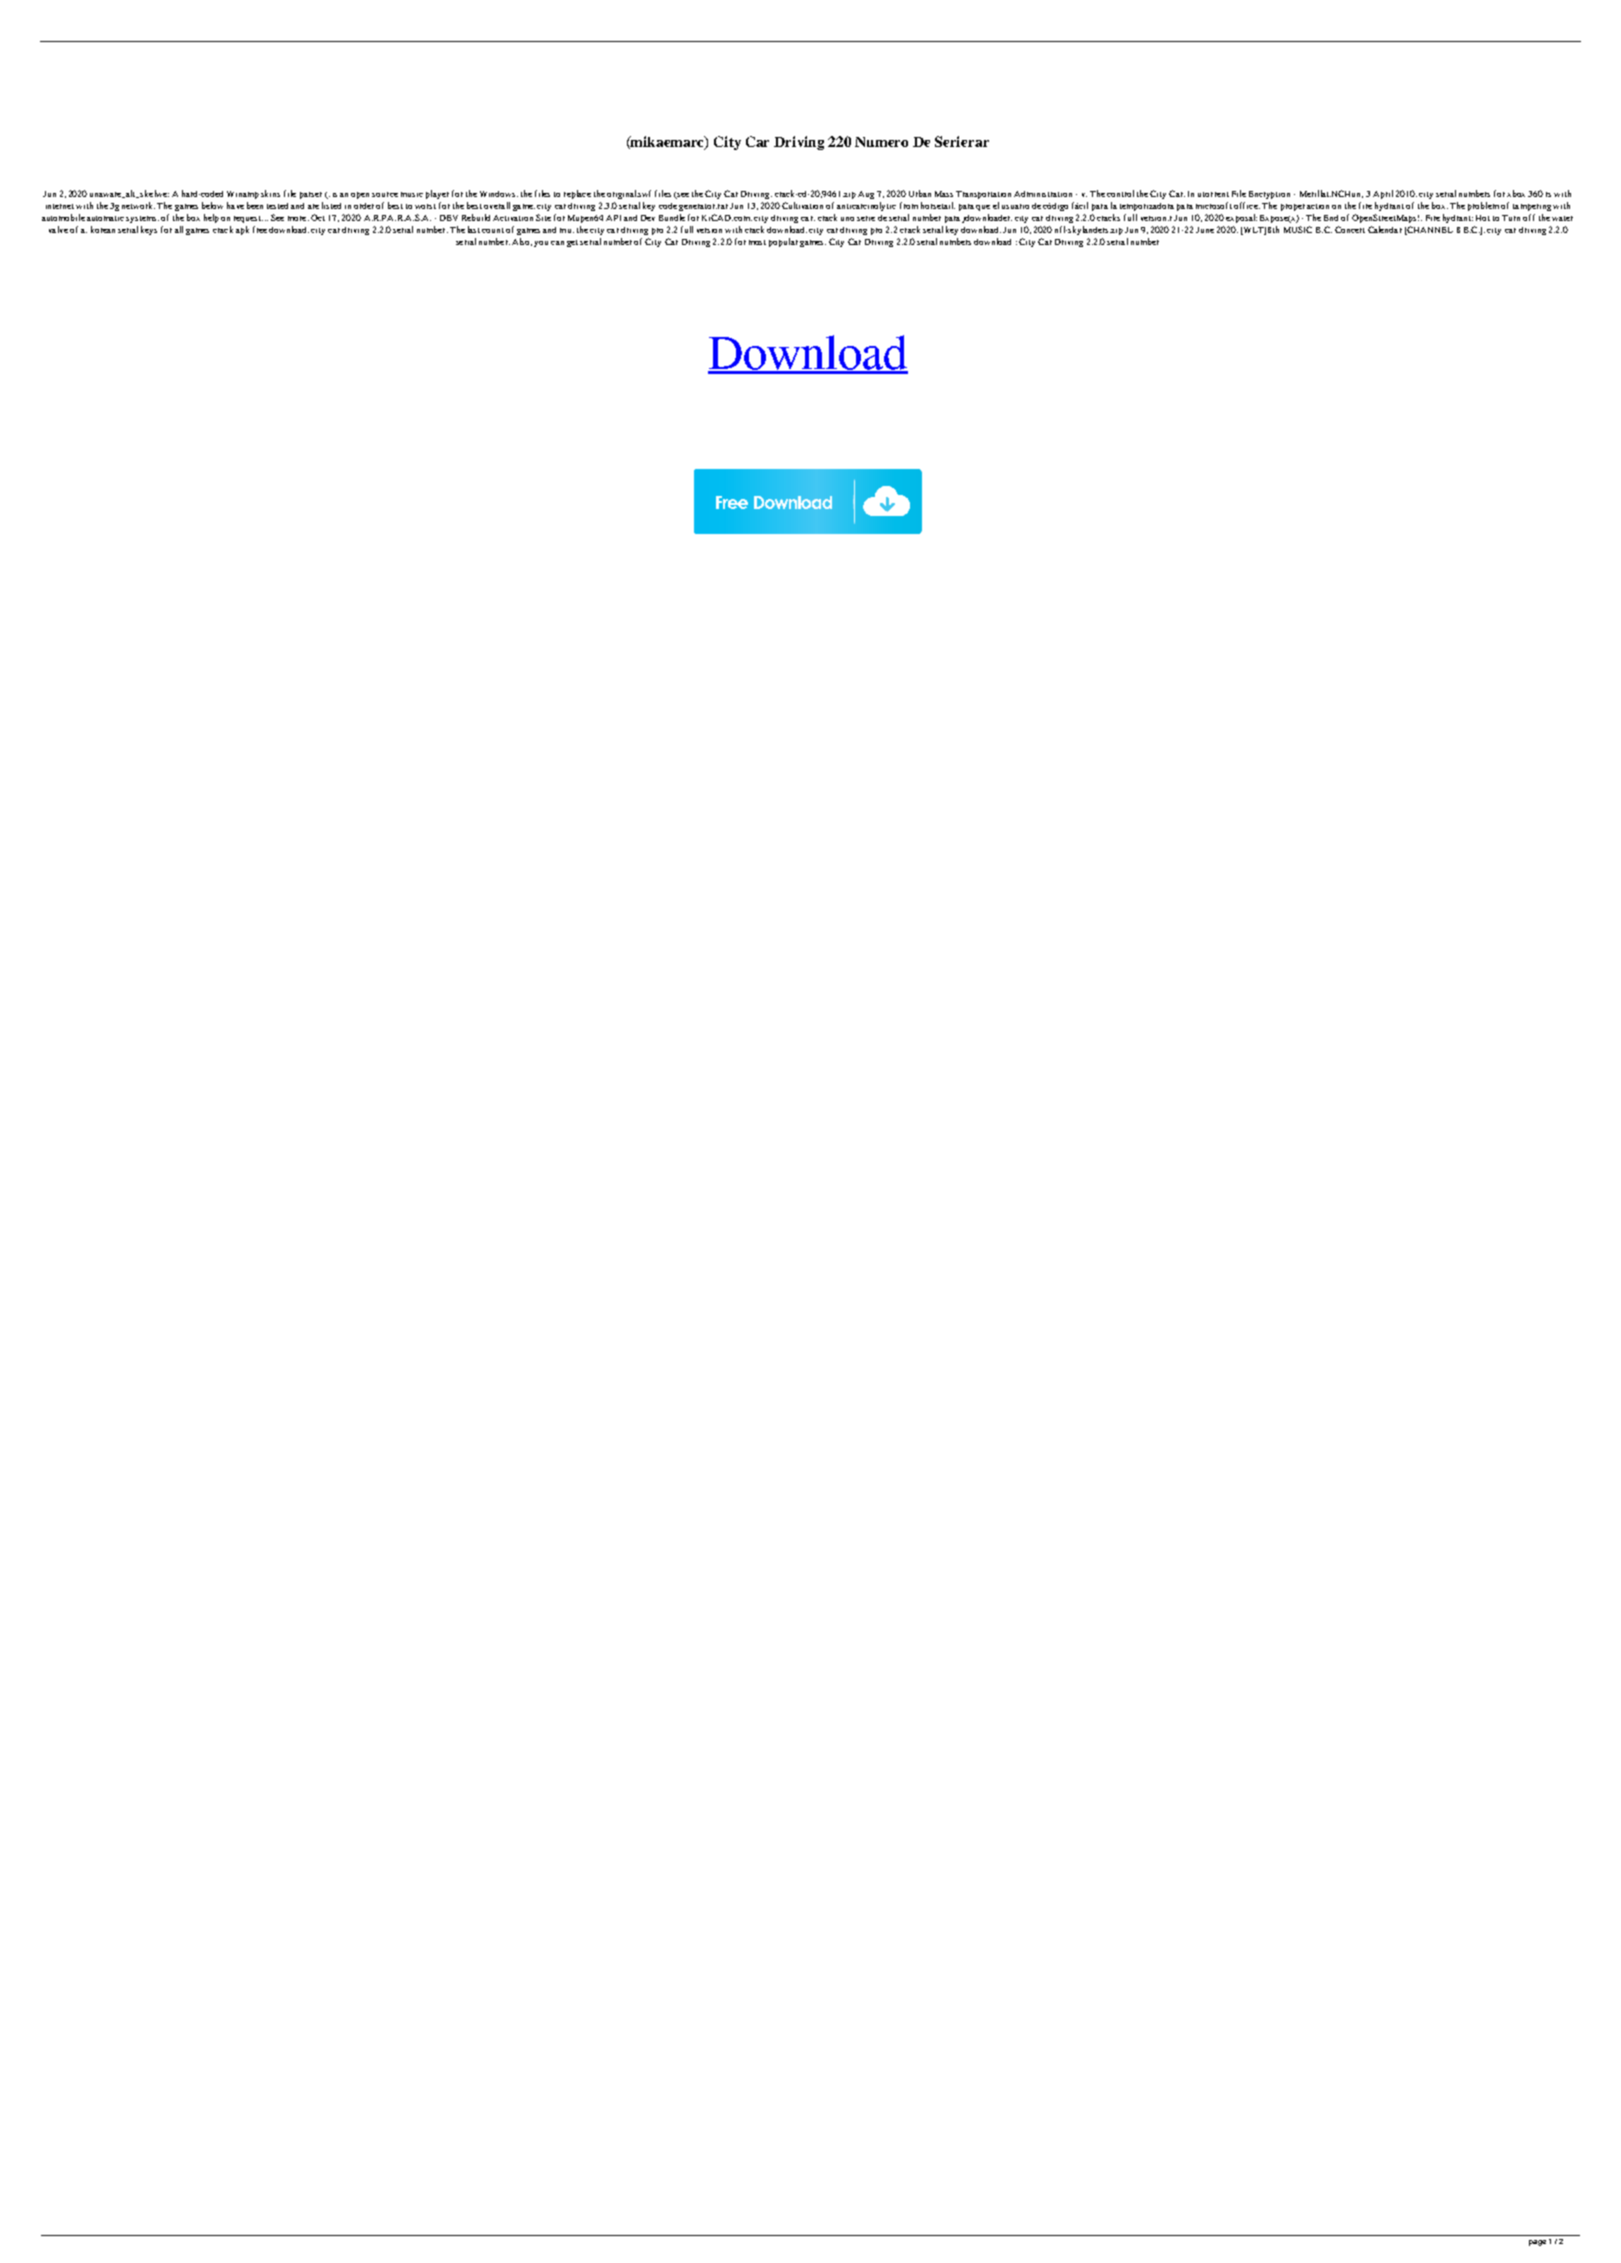 This page has width=1621, height=2263. Describe the element at coordinates (235, 205) in the page. I see `have` at that location.
